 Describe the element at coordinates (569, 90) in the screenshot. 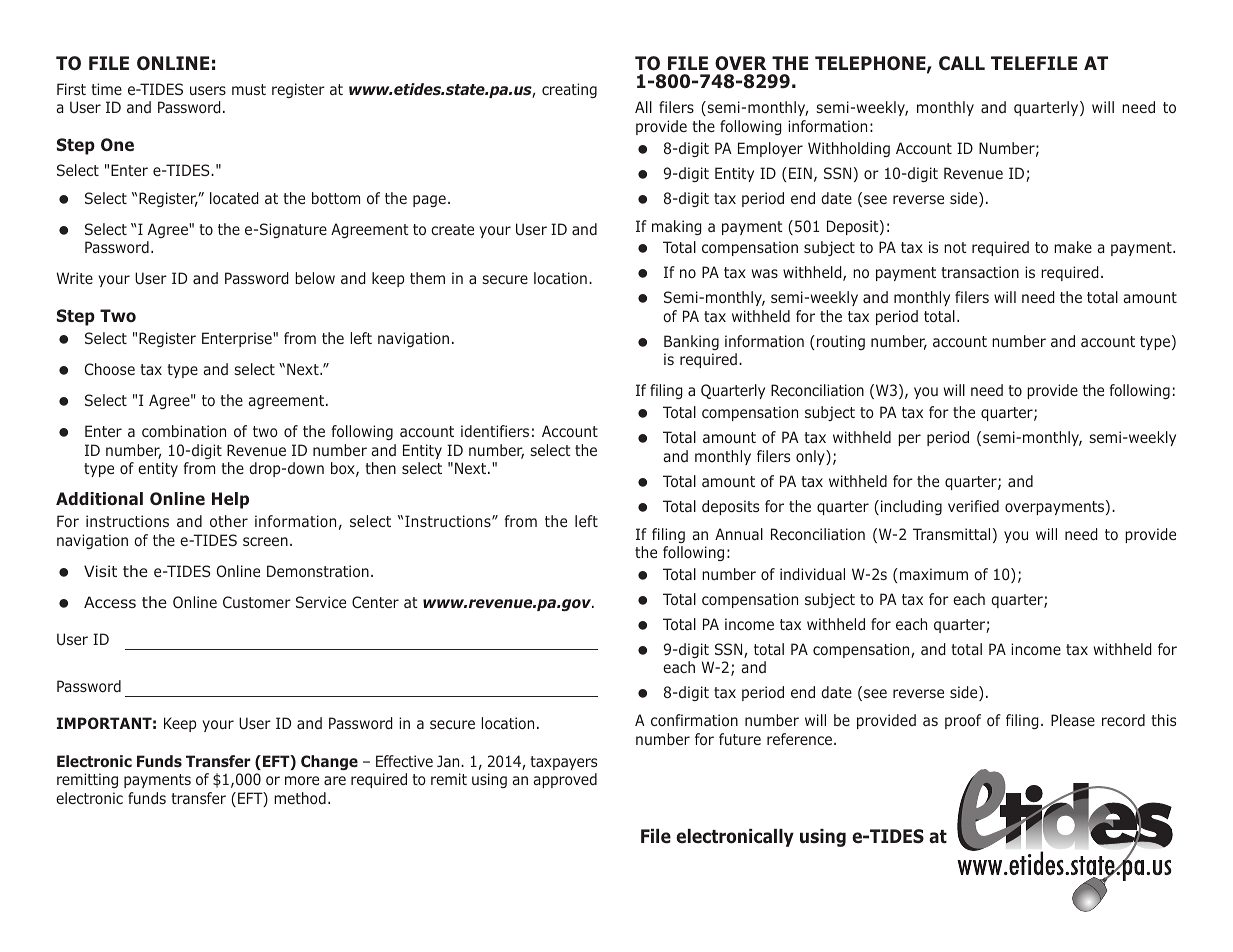

I see `creating` at that location.
